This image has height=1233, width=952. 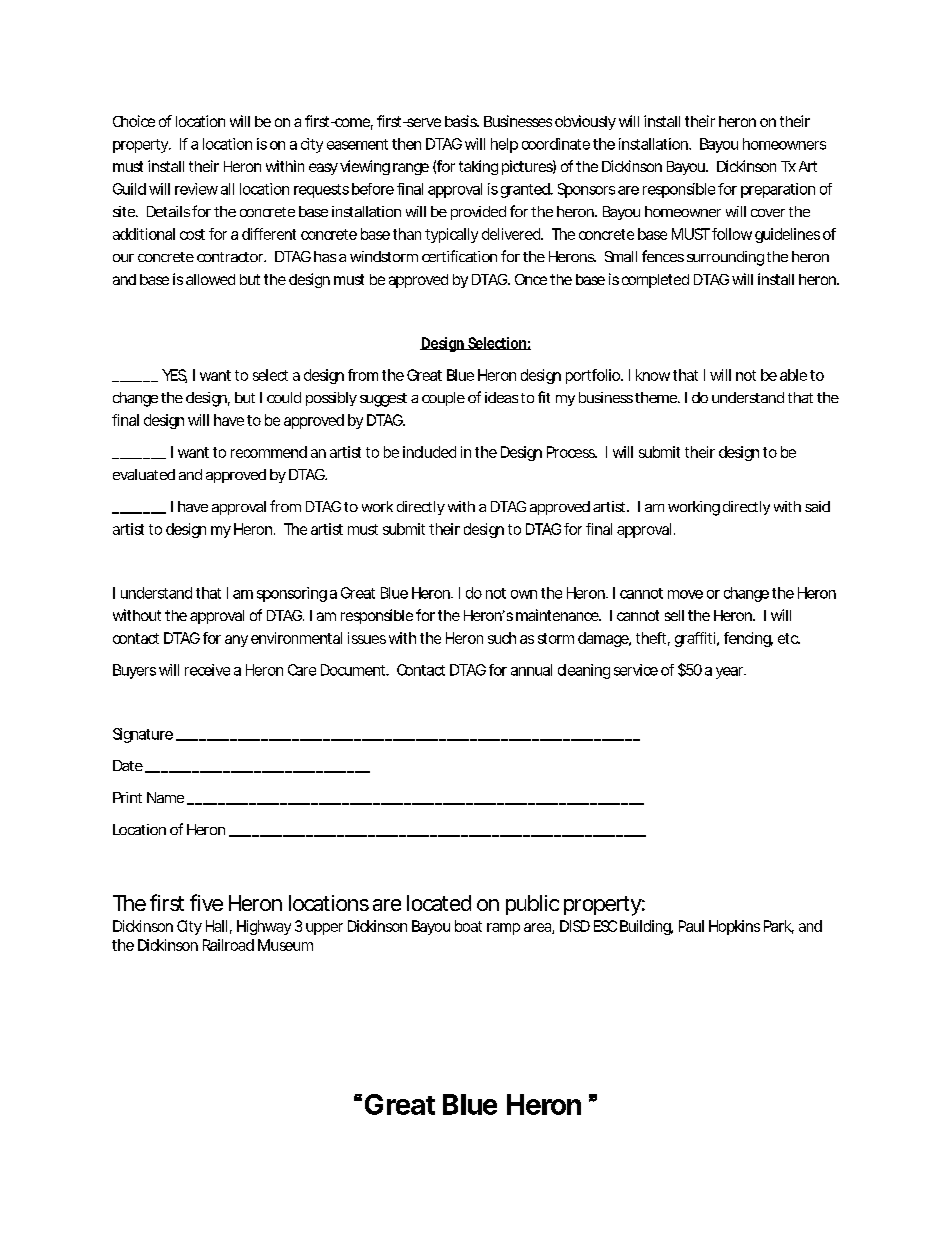 I want to click on Choice, so click(x=134, y=121).
